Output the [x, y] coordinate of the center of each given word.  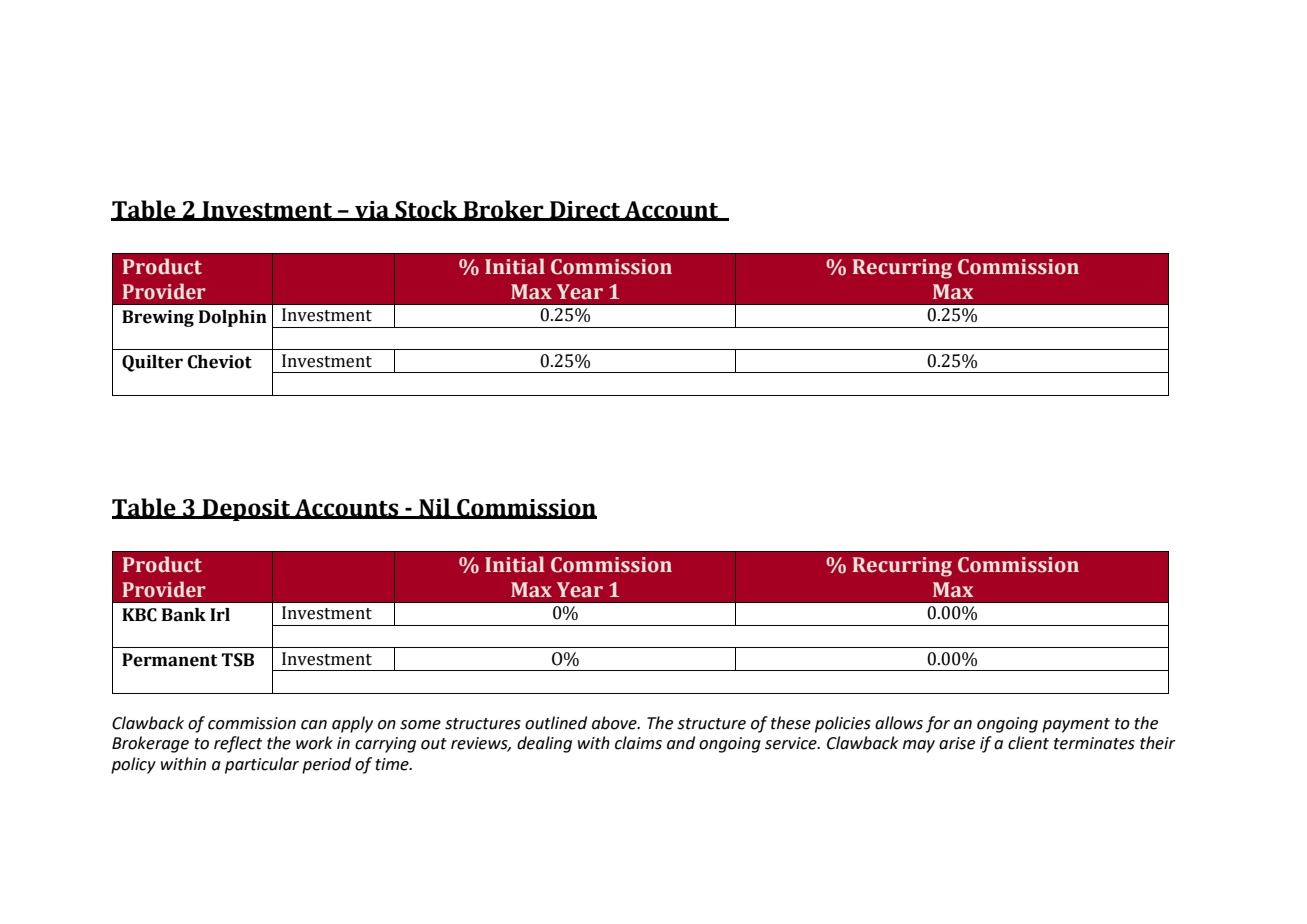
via [372, 210]
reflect [238, 744]
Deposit [246, 510]
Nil [434, 508]
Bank [184, 615]
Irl [220, 614]
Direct [585, 210]
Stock [426, 210]
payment [1076, 725]
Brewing [158, 318]
